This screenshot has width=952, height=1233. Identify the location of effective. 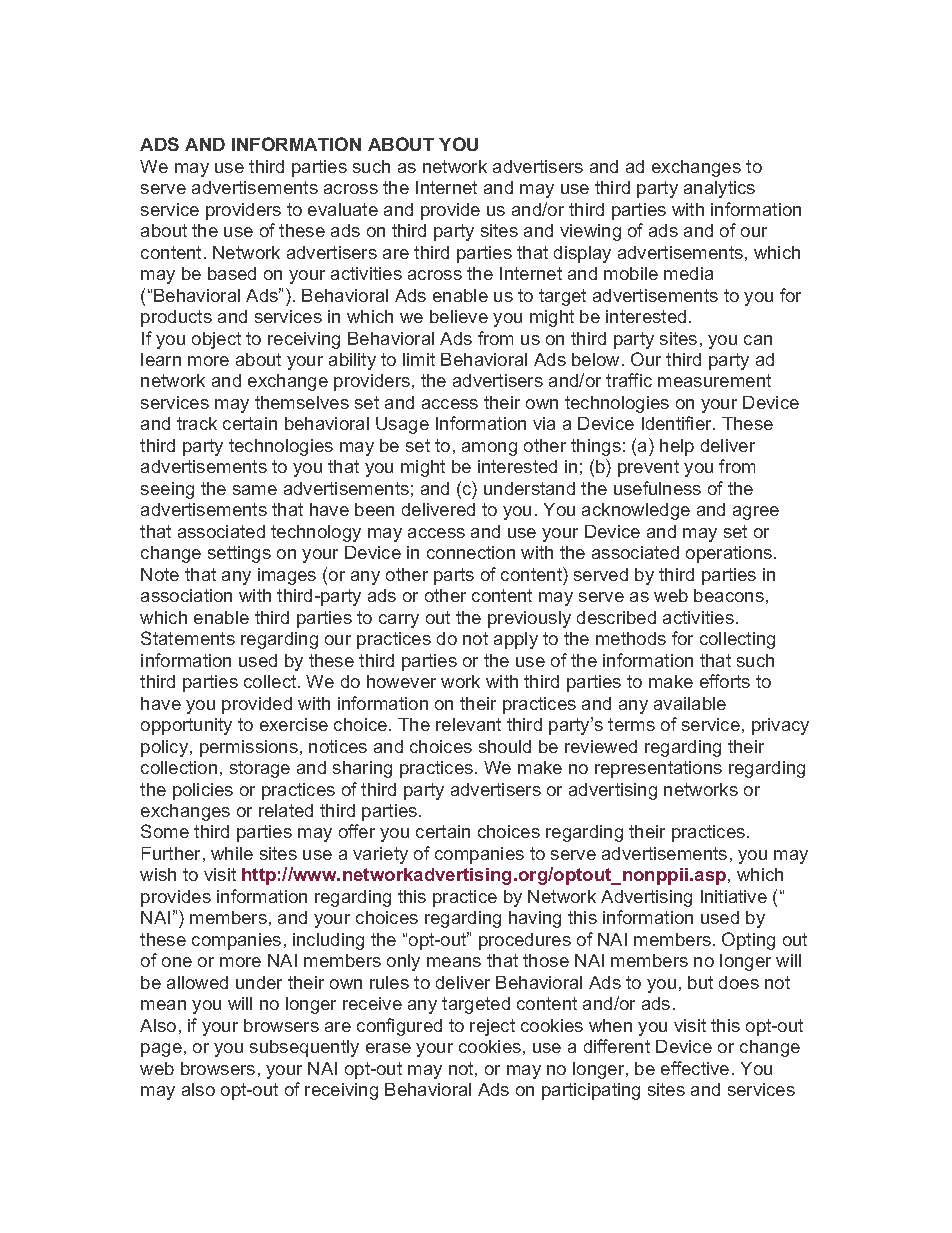
(695, 1068).
